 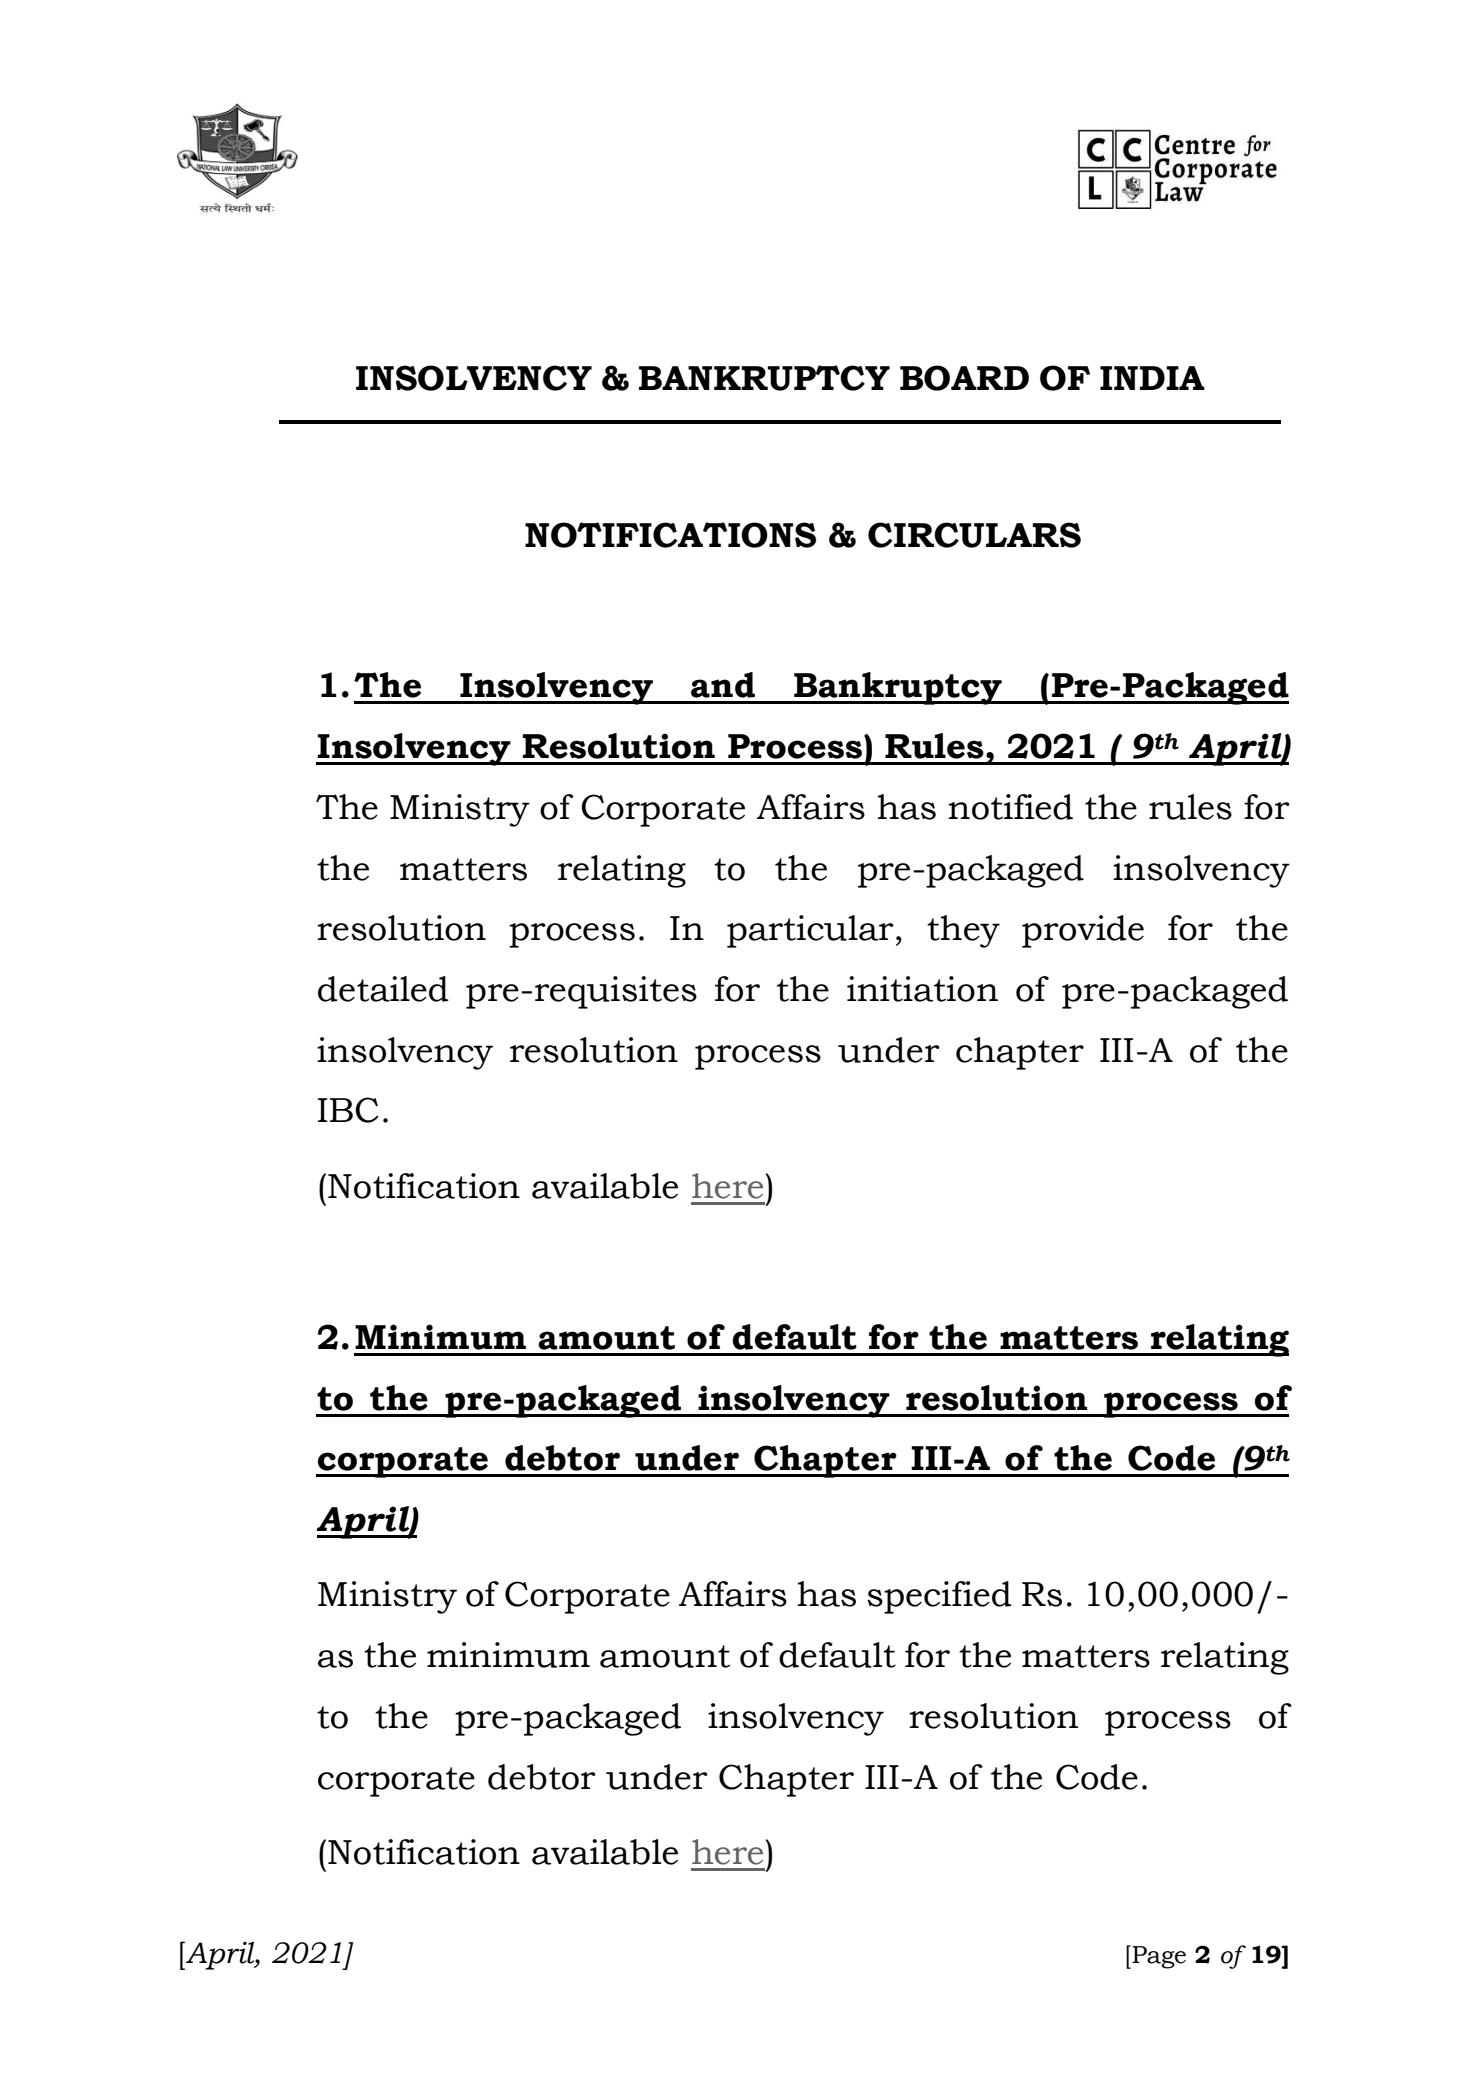 I want to click on BOARD, so click(x=964, y=378).
